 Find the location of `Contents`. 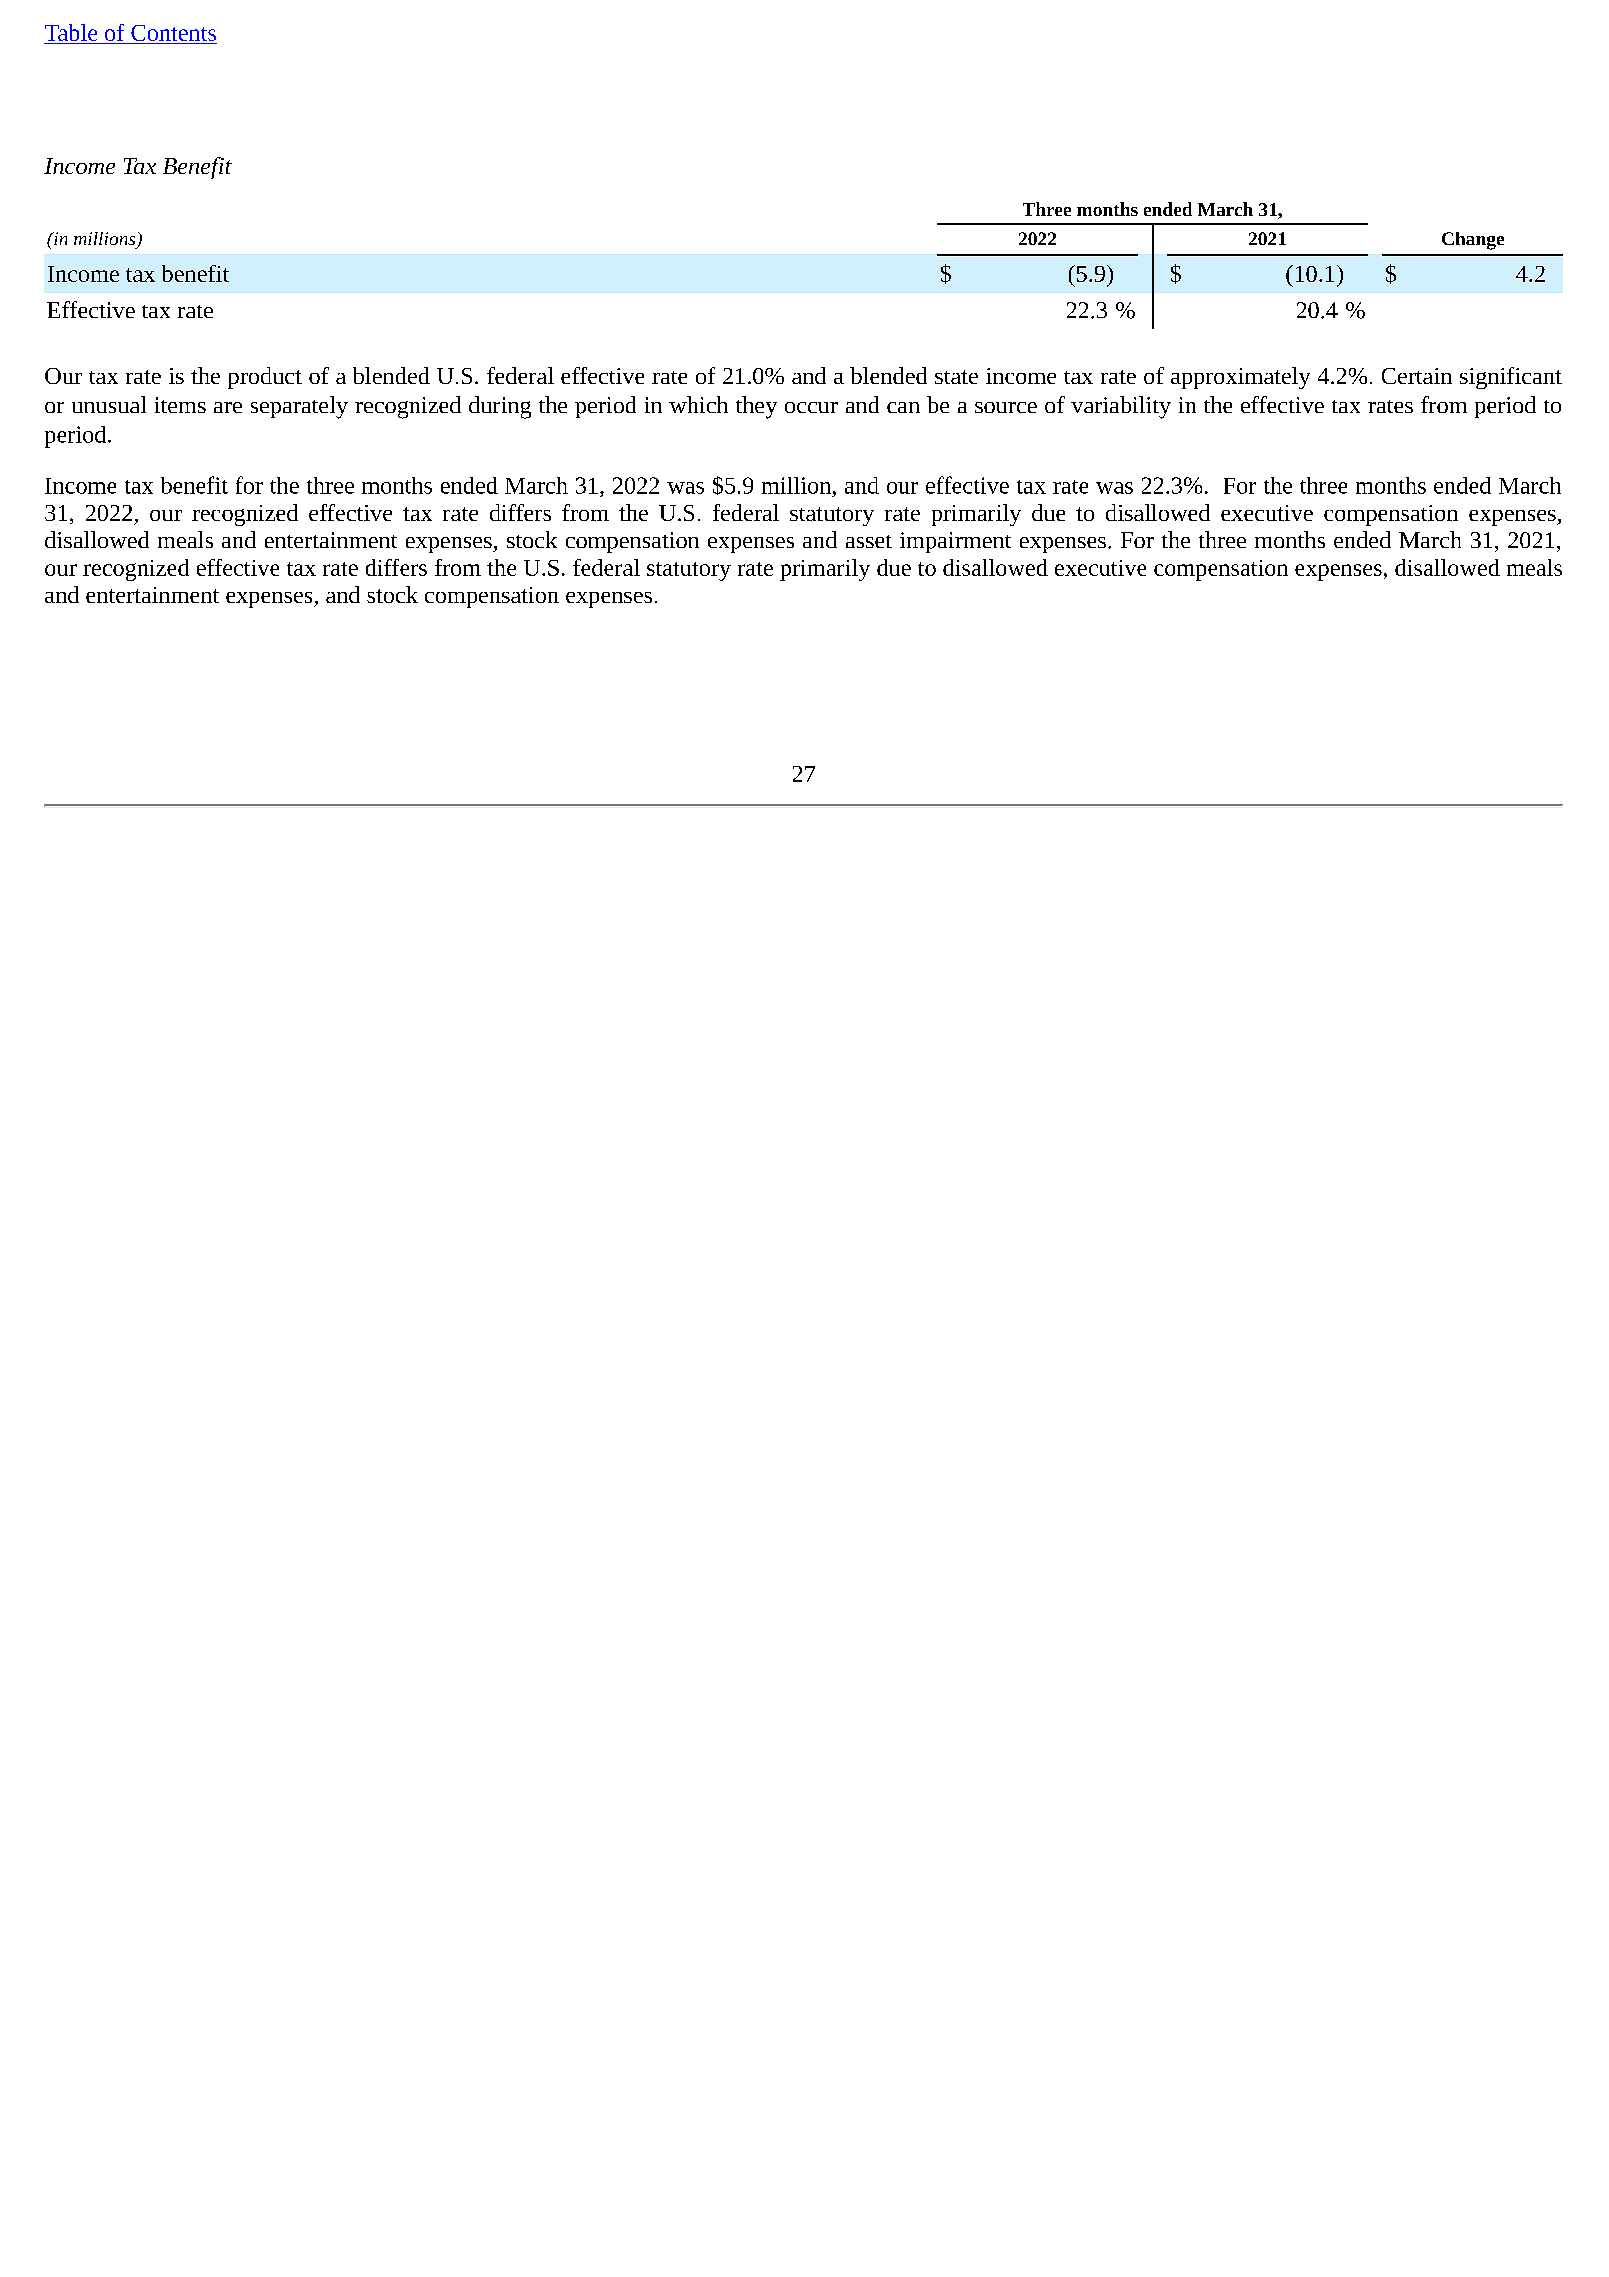

Contents is located at coordinates (173, 34).
